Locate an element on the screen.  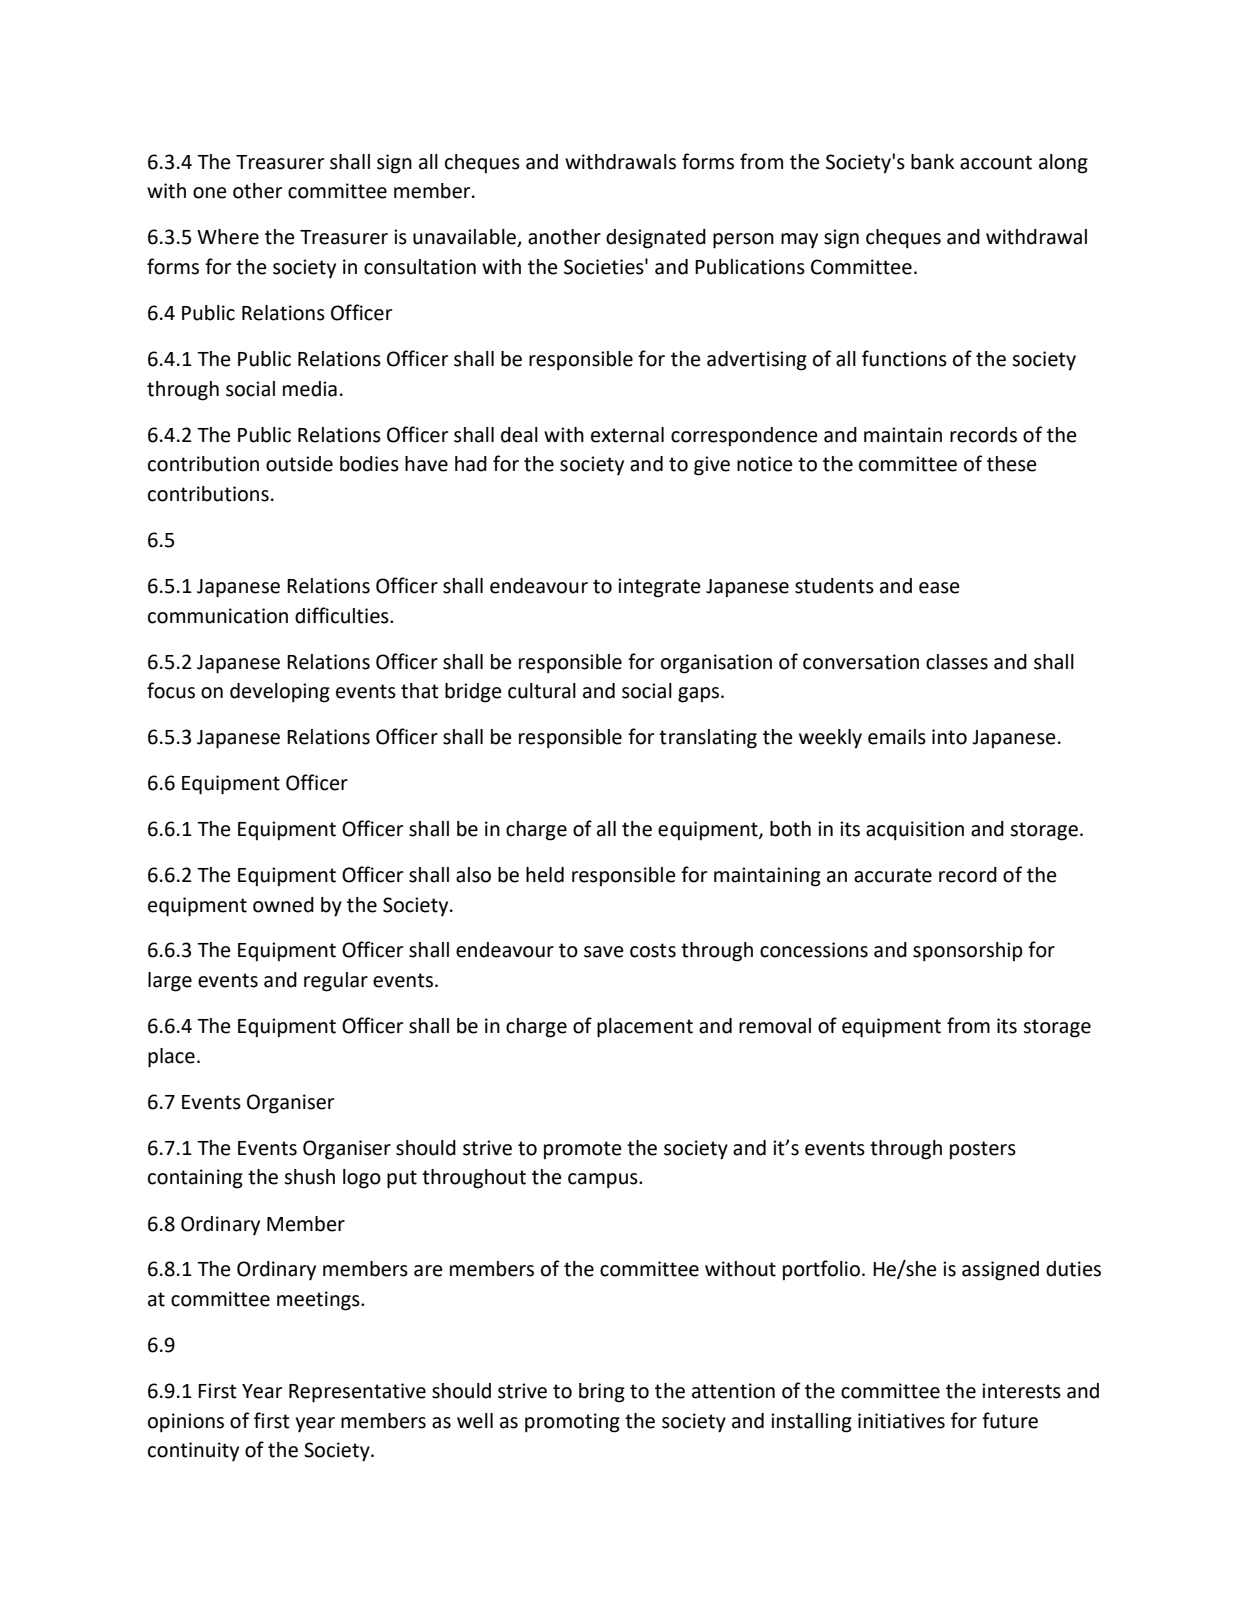
account is located at coordinates (996, 162).
